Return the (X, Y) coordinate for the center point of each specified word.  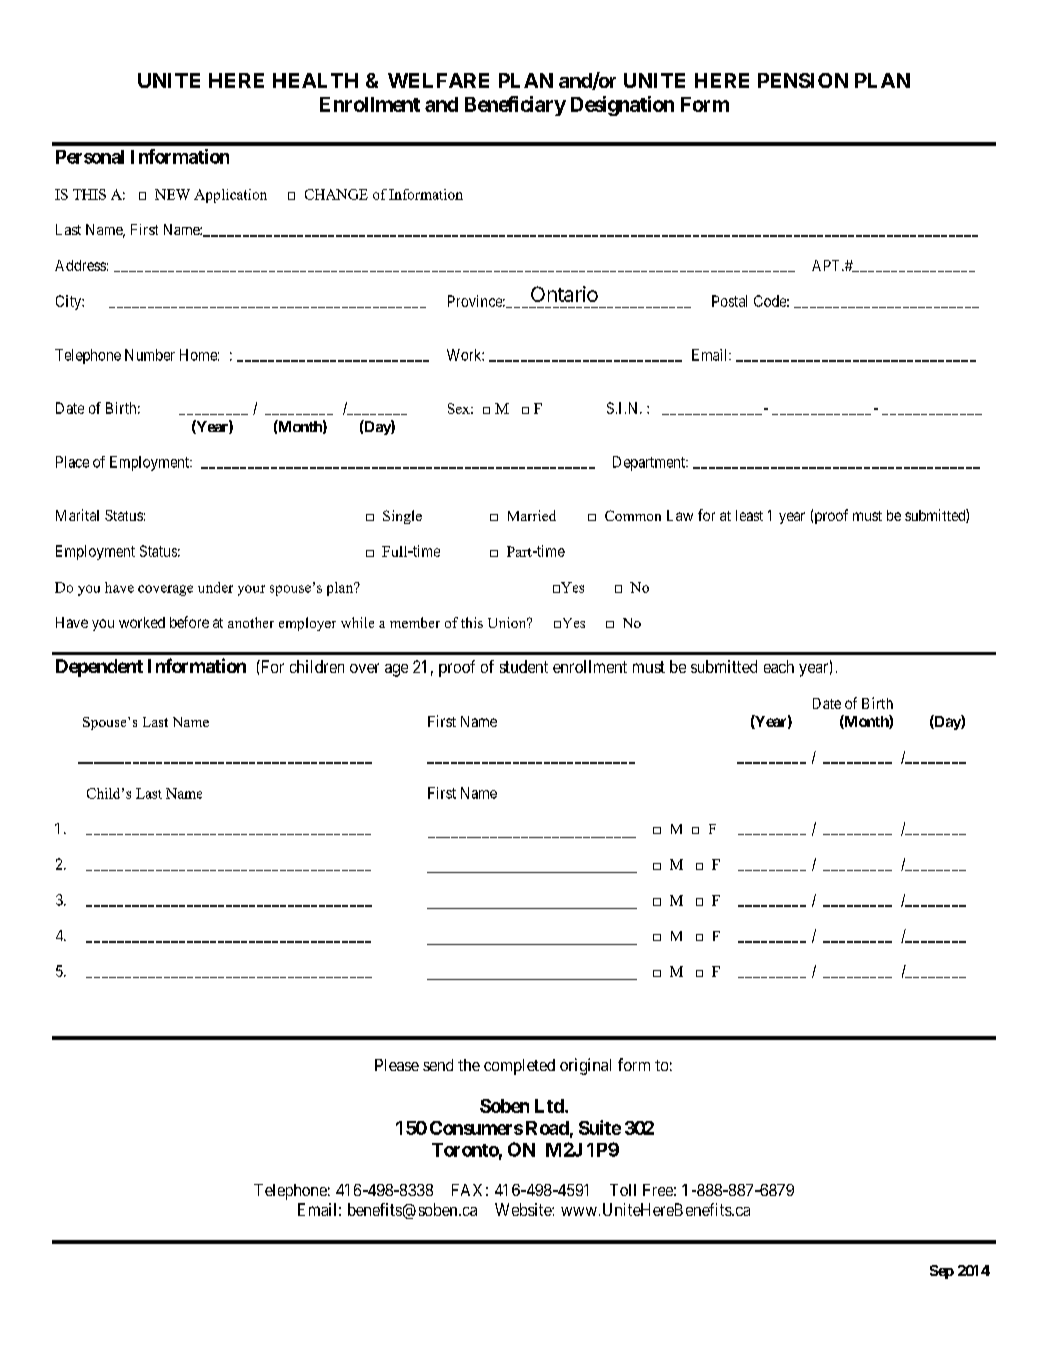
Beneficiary (515, 106)
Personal (90, 157)
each (779, 666)
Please (397, 1065)
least (749, 515)
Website (524, 1209)
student (524, 666)
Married (532, 515)
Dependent (99, 668)
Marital (77, 515)
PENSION (803, 80)
